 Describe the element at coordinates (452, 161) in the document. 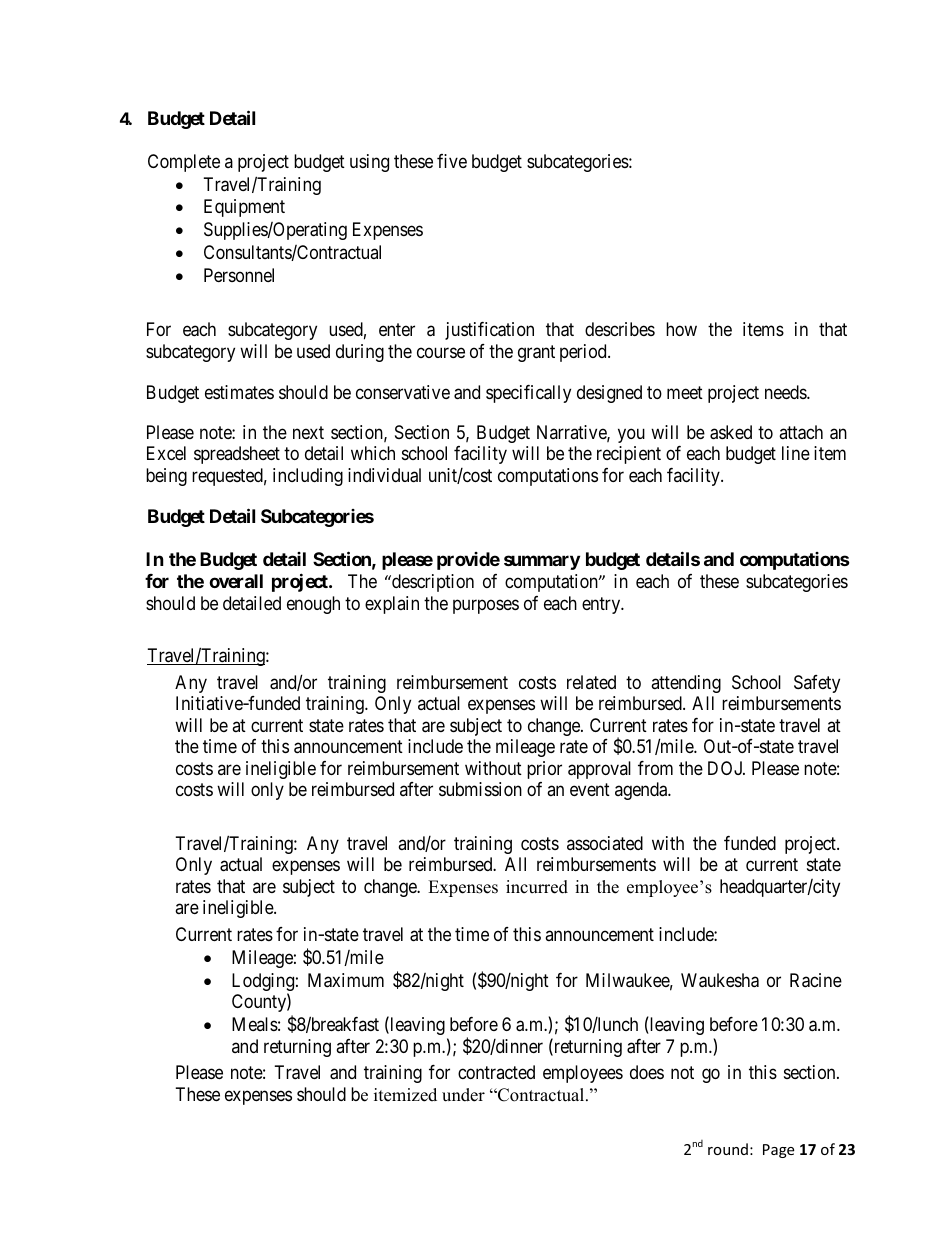

I see `five` at that location.
